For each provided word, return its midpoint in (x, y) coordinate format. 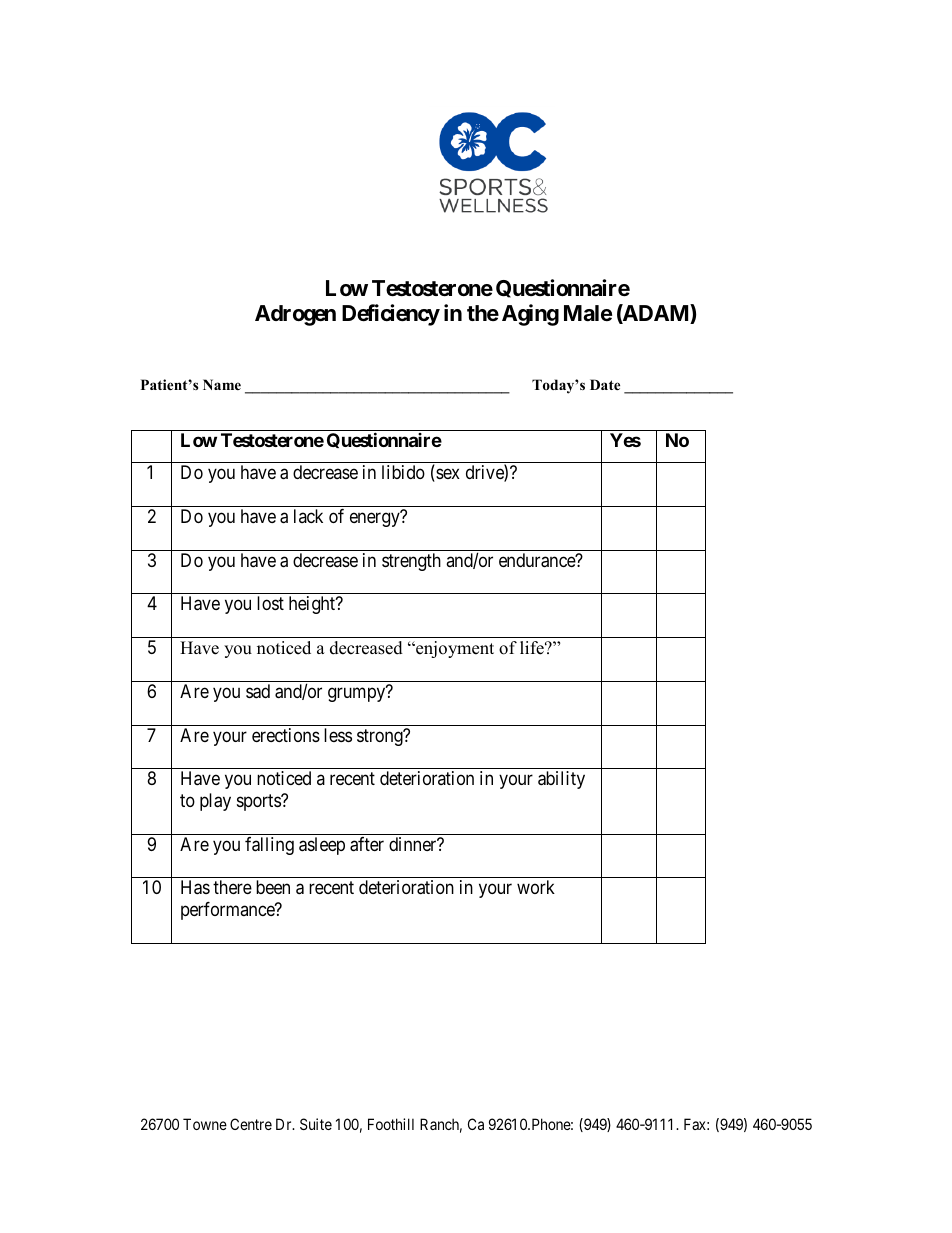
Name (222, 384)
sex (447, 475)
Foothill (391, 1124)
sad (258, 691)
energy (376, 519)
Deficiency (391, 315)
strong (381, 737)
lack (308, 516)
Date (605, 384)
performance (228, 911)
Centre (251, 1124)
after (367, 844)
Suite (316, 1124)
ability (561, 780)
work (536, 887)
